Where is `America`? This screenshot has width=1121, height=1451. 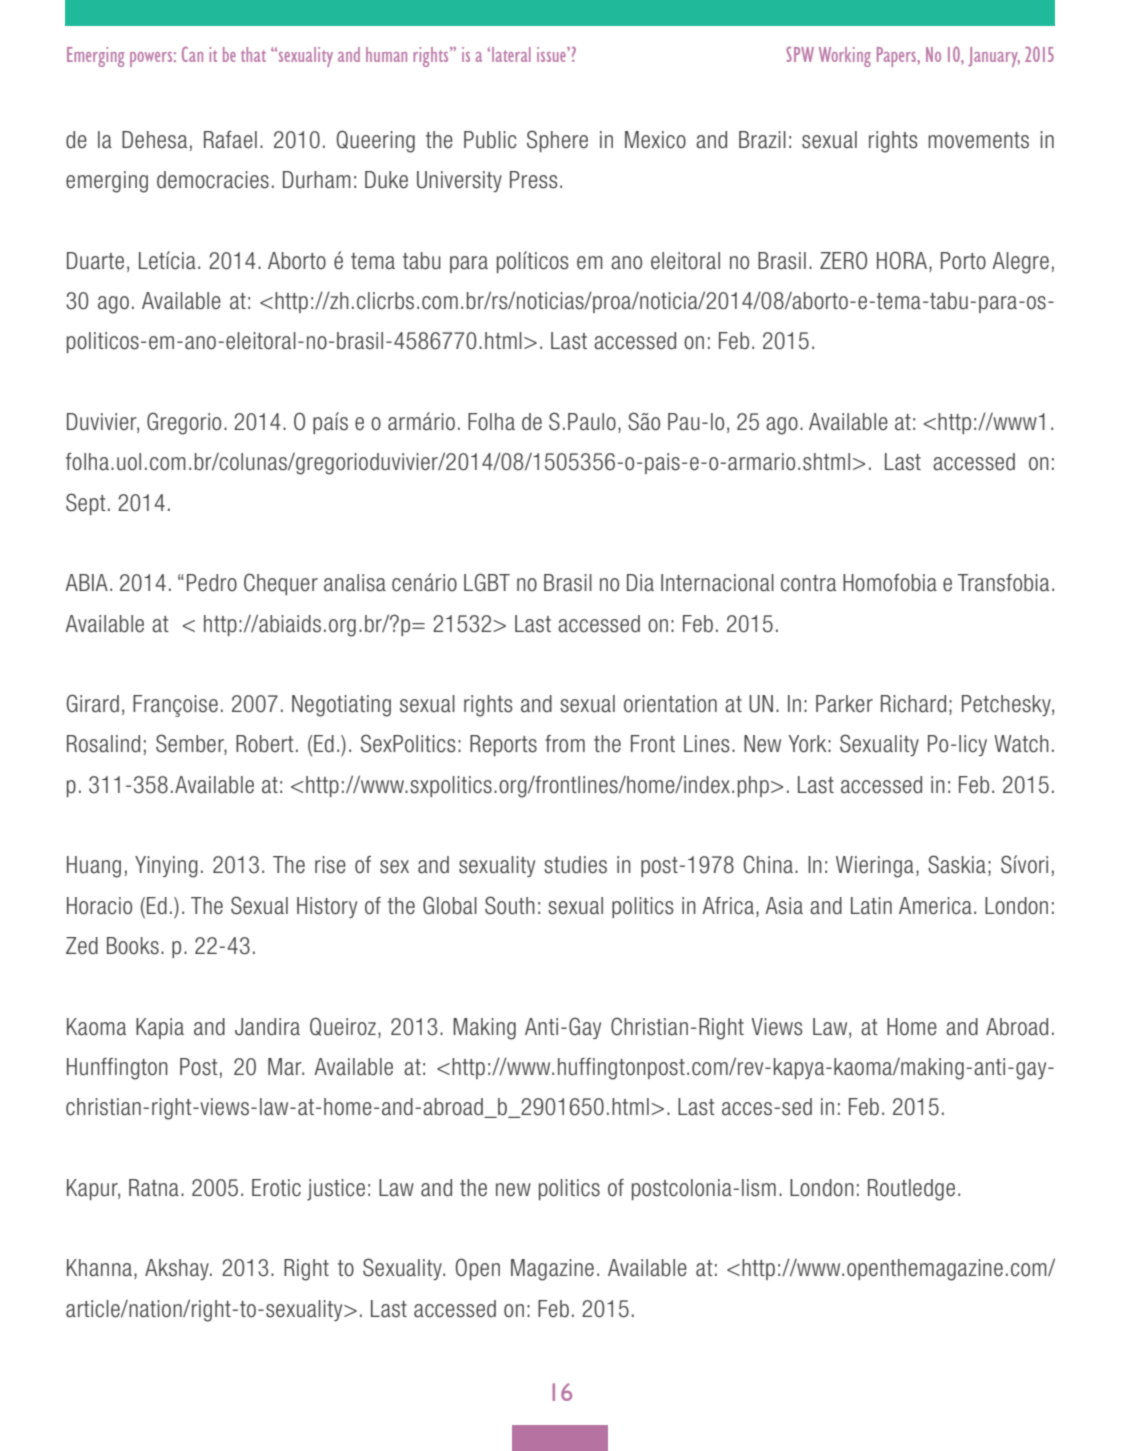 America is located at coordinates (935, 906).
